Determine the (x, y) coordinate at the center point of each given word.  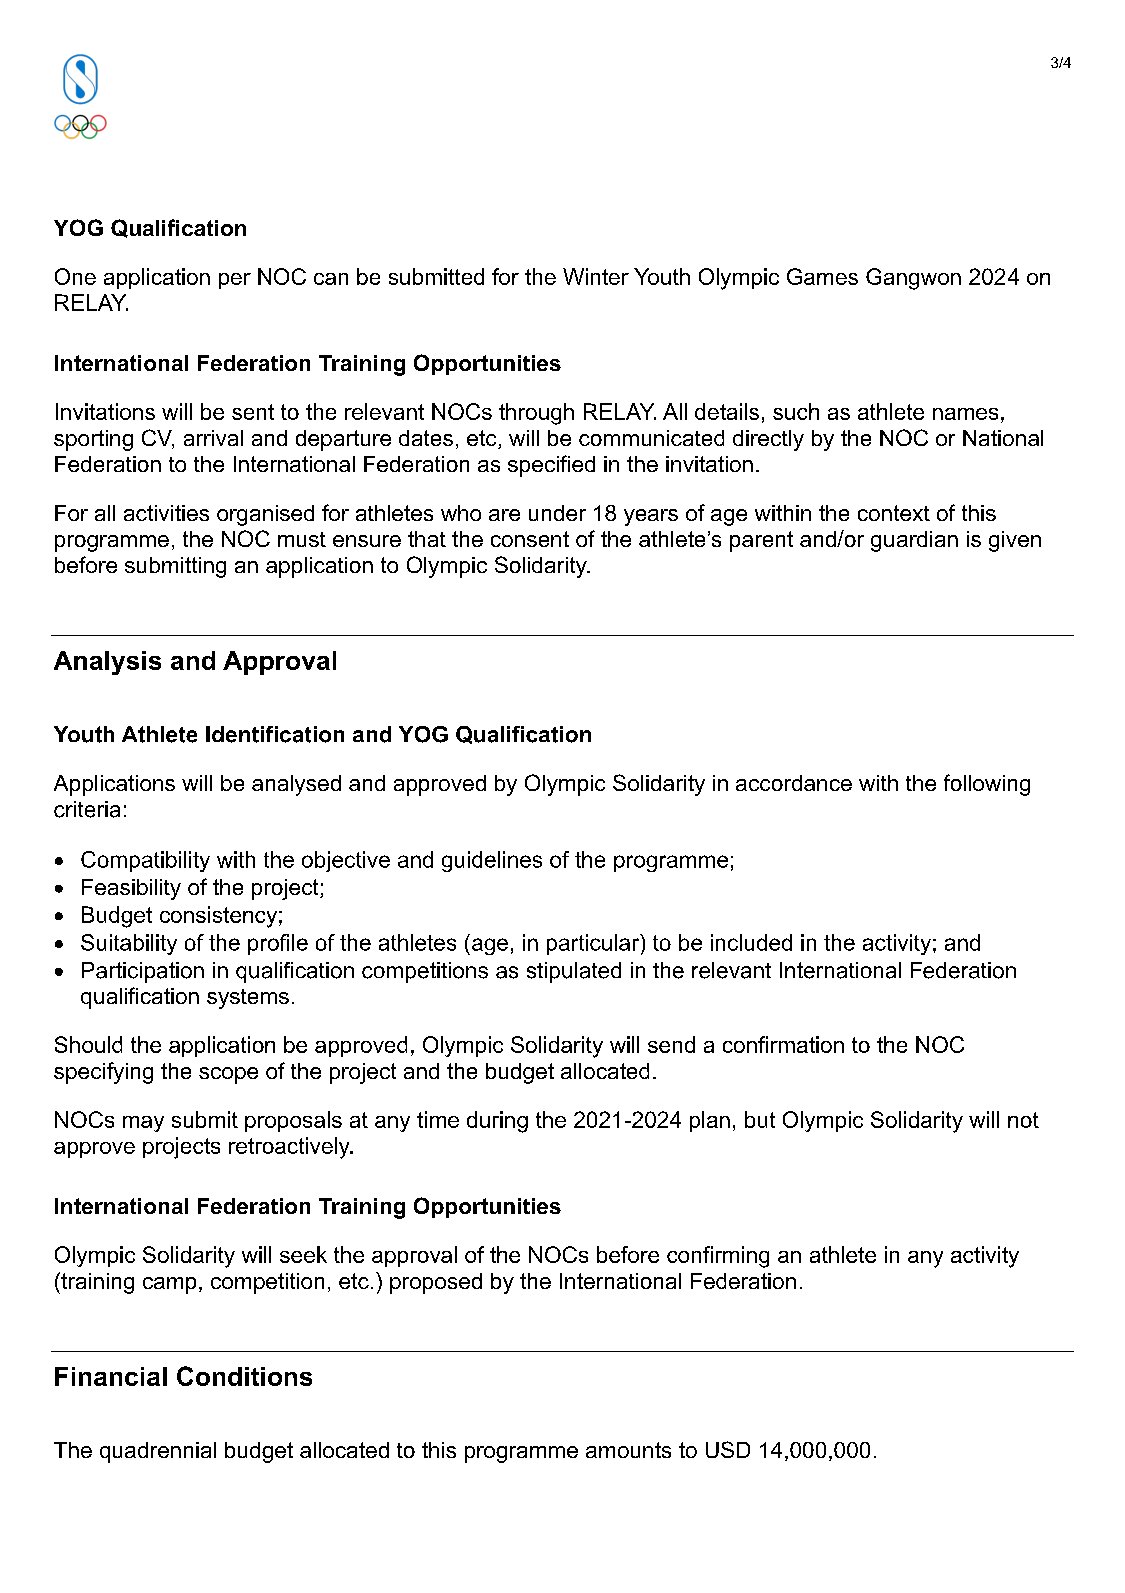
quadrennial (158, 1452)
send (671, 1044)
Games (822, 276)
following (987, 785)
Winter (596, 276)
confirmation (783, 1044)
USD (728, 1449)
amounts (628, 1450)
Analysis (107, 663)
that (427, 539)
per (235, 281)
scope (228, 1075)
